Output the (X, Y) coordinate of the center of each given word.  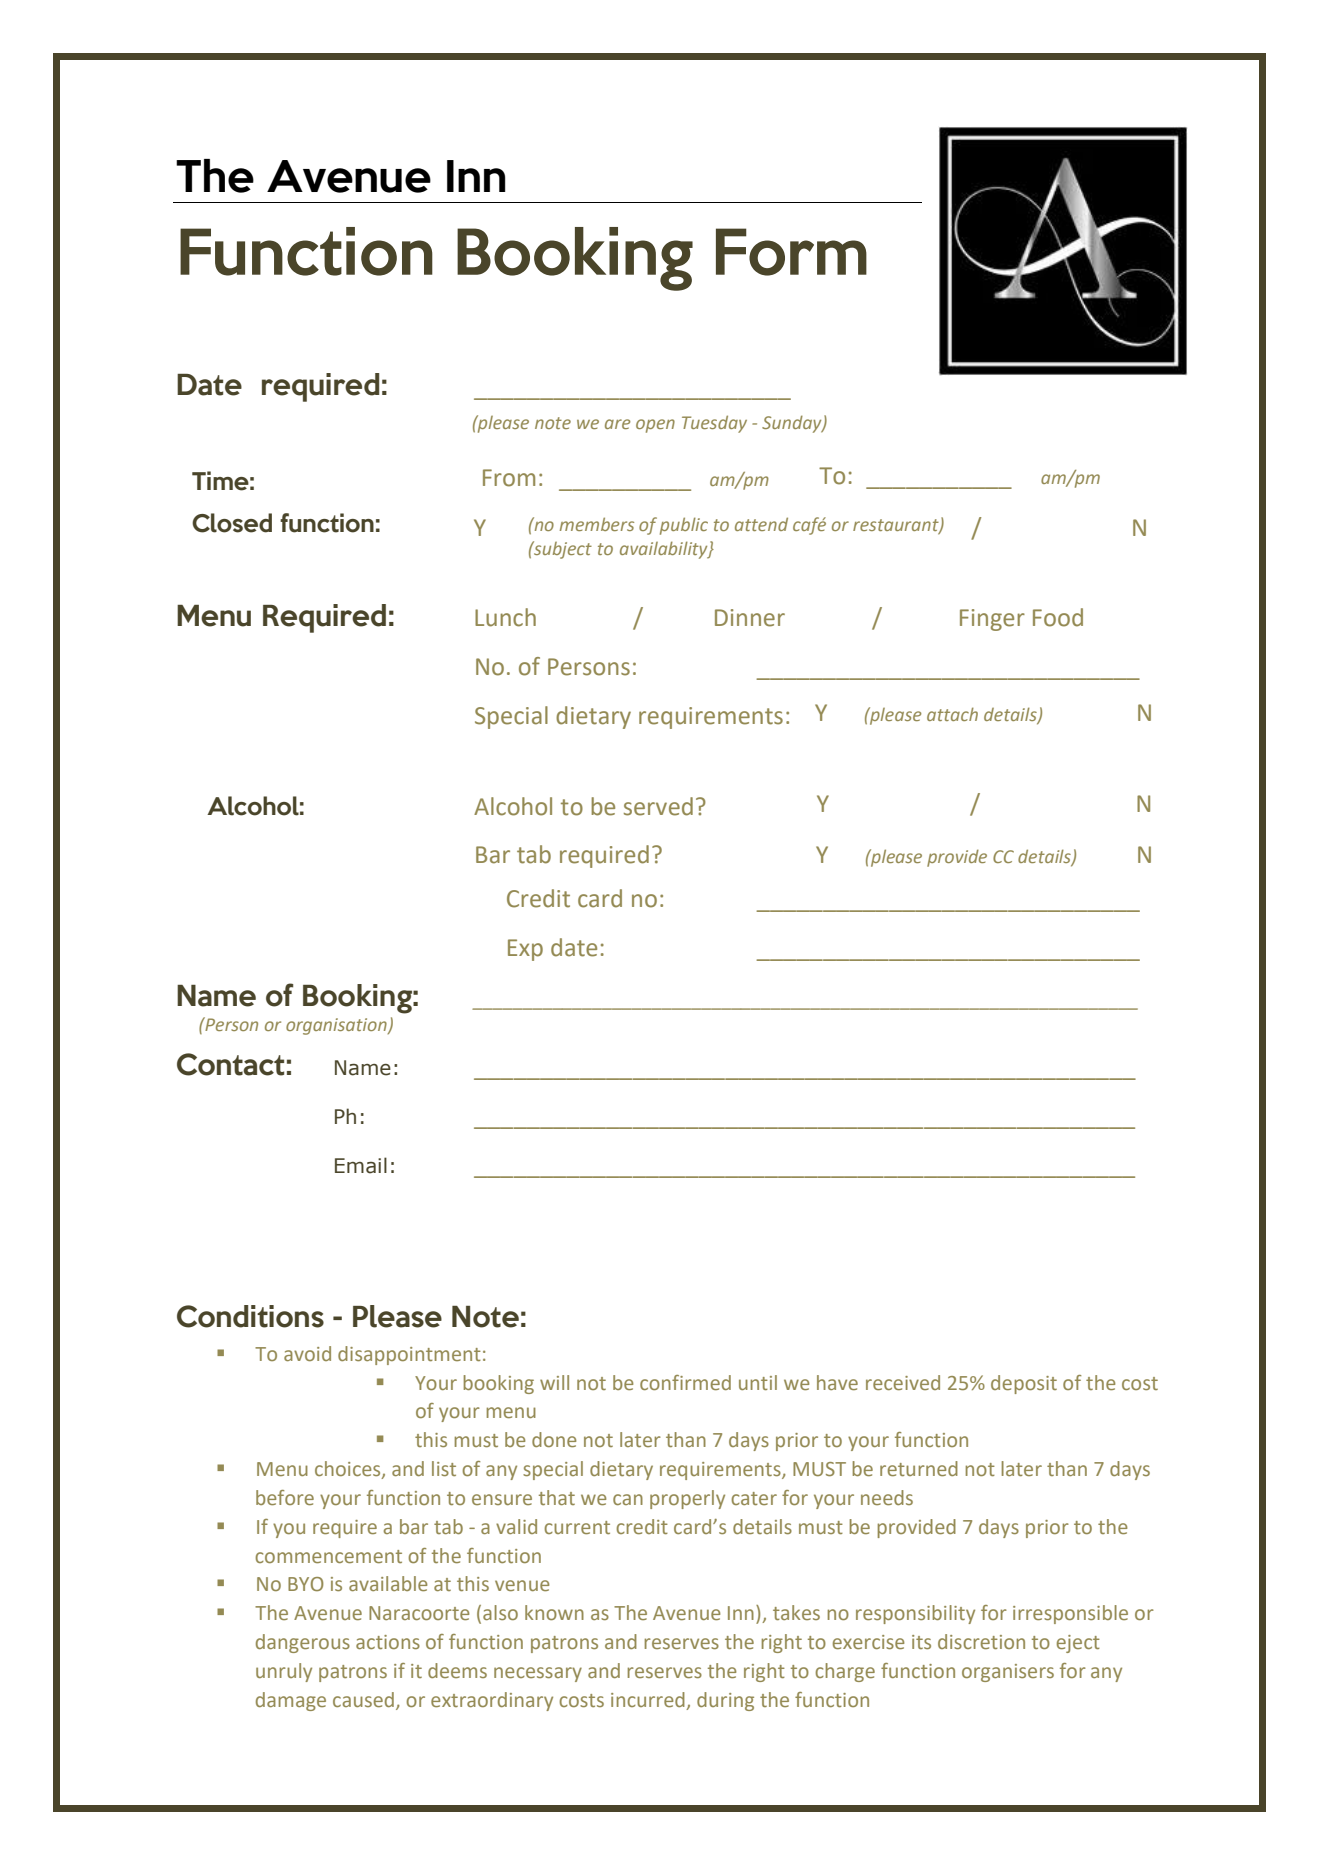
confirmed (685, 1382)
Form (791, 252)
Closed (232, 523)
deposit (1024, 1384)
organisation (337, 1026)
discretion (981, 1641)
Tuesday (714, 424)
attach (952, 714)
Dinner (750, 618)
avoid (307, 1353)
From (509, 478)
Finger (992, 620)
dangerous (303, 1643)
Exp (525, 950)
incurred (648, 1699)
